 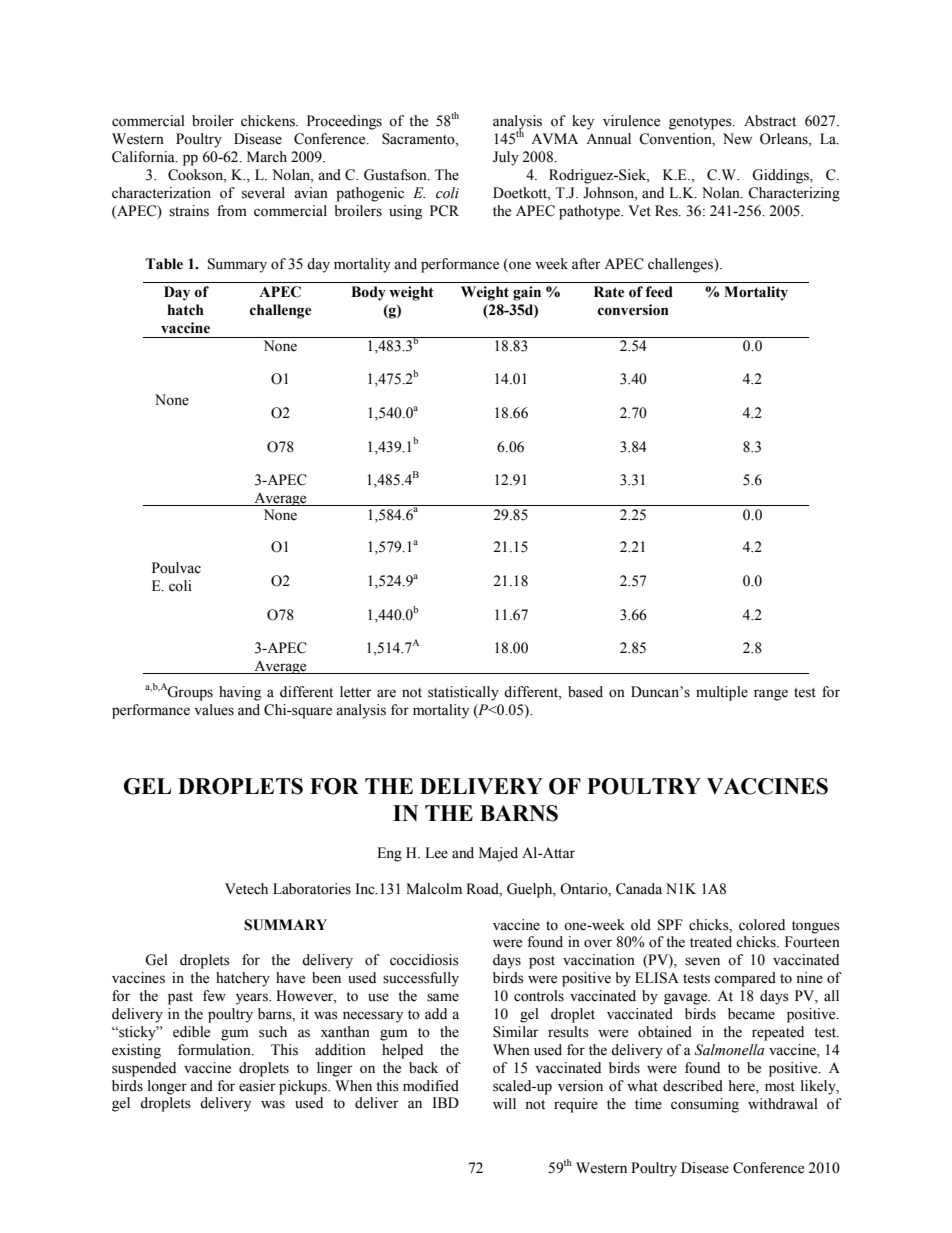 What do you see at coordinates (267, 157) in the image?
I see `March` at bounding box center [267, 157].
